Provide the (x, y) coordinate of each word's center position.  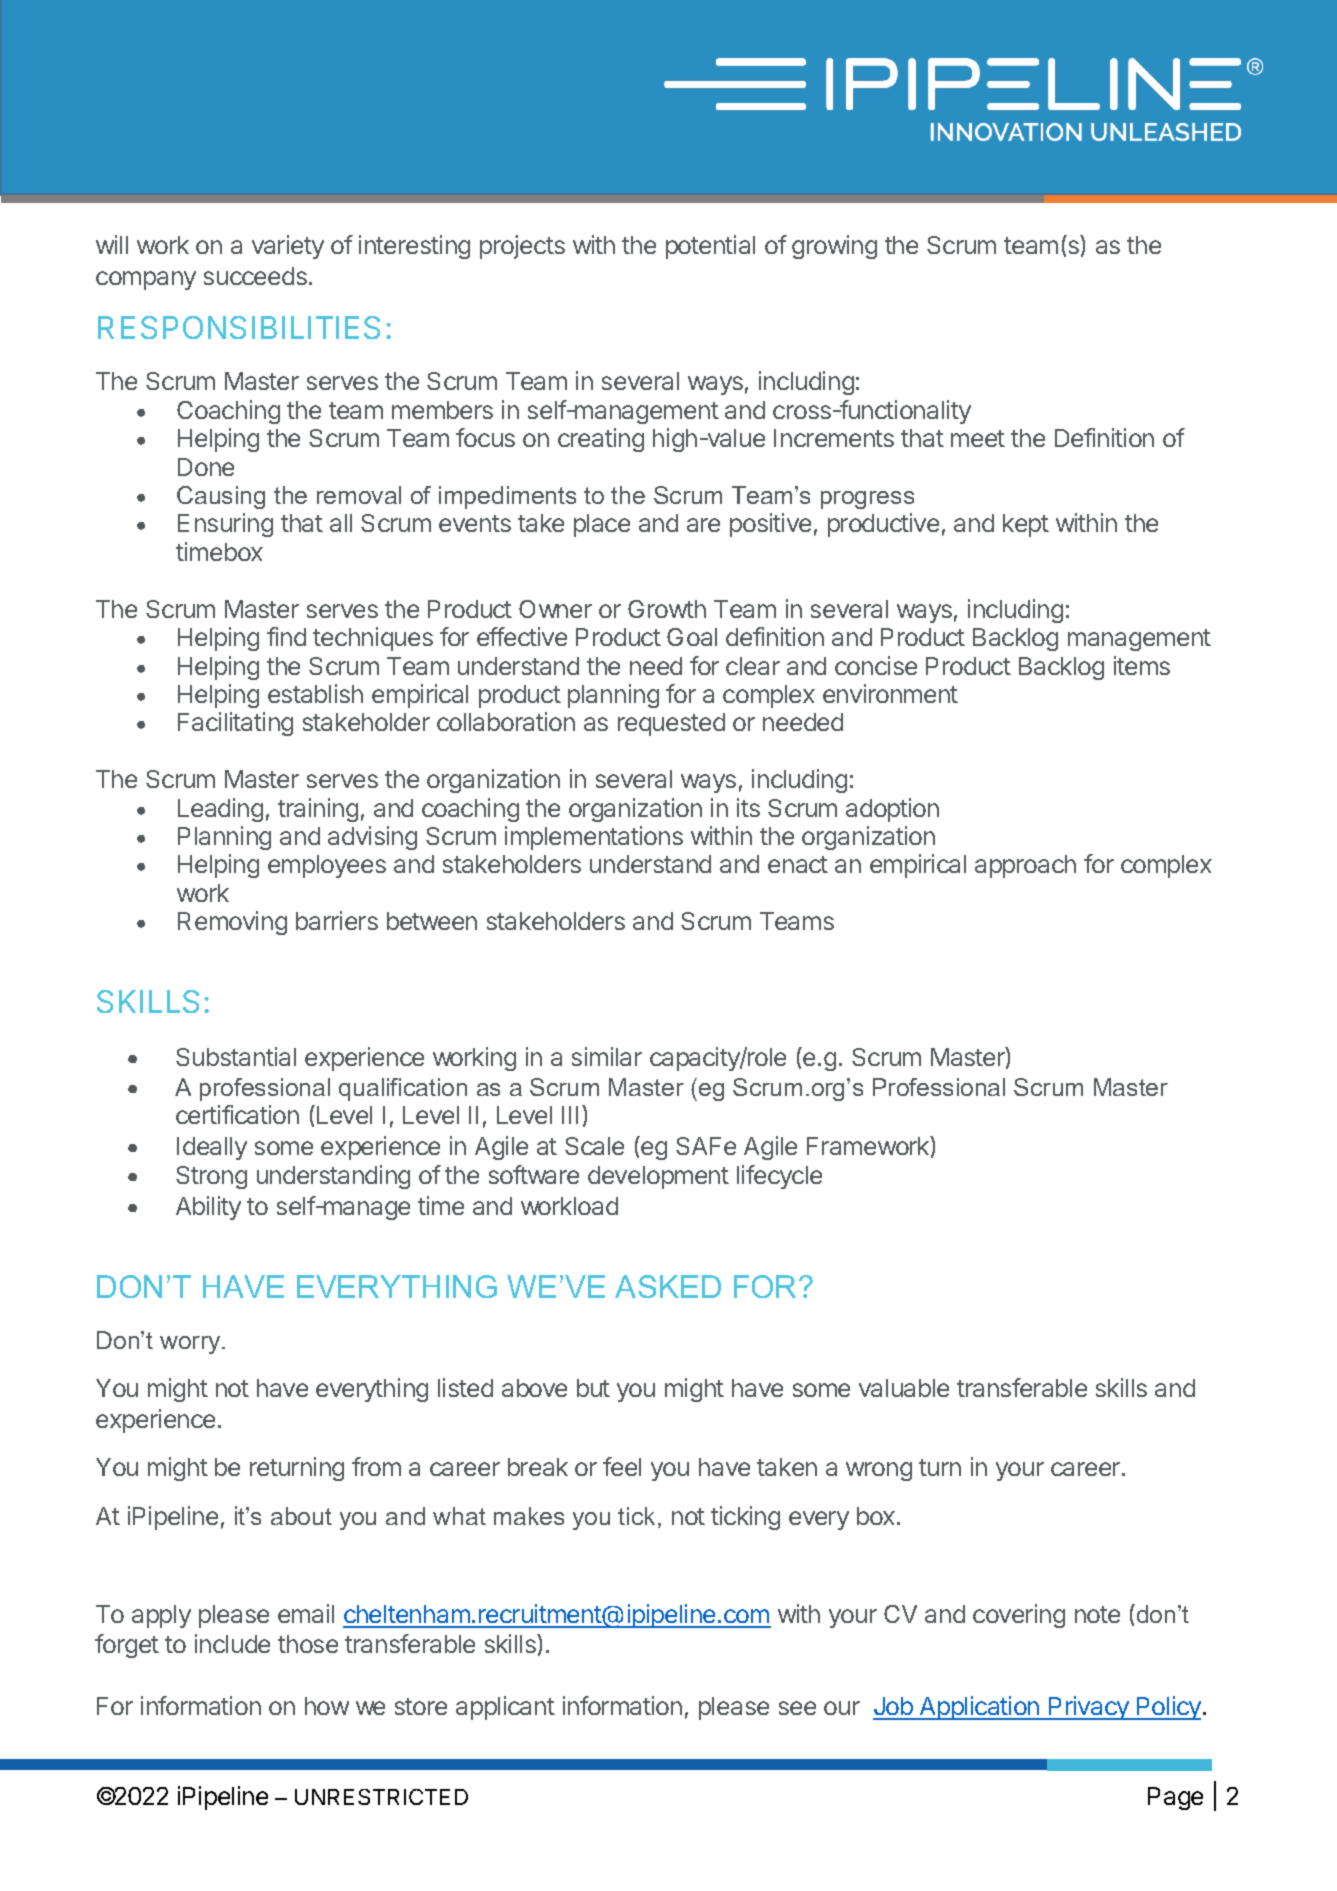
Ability (208, 1208)
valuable (904, 1388)
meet (978, 438)
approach (1025, 866)
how (327, 1706)
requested (671, 724)
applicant (505, 1708)
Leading (220, 810)
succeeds (255, 276)
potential (710, 247)
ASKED (668, 1286)
